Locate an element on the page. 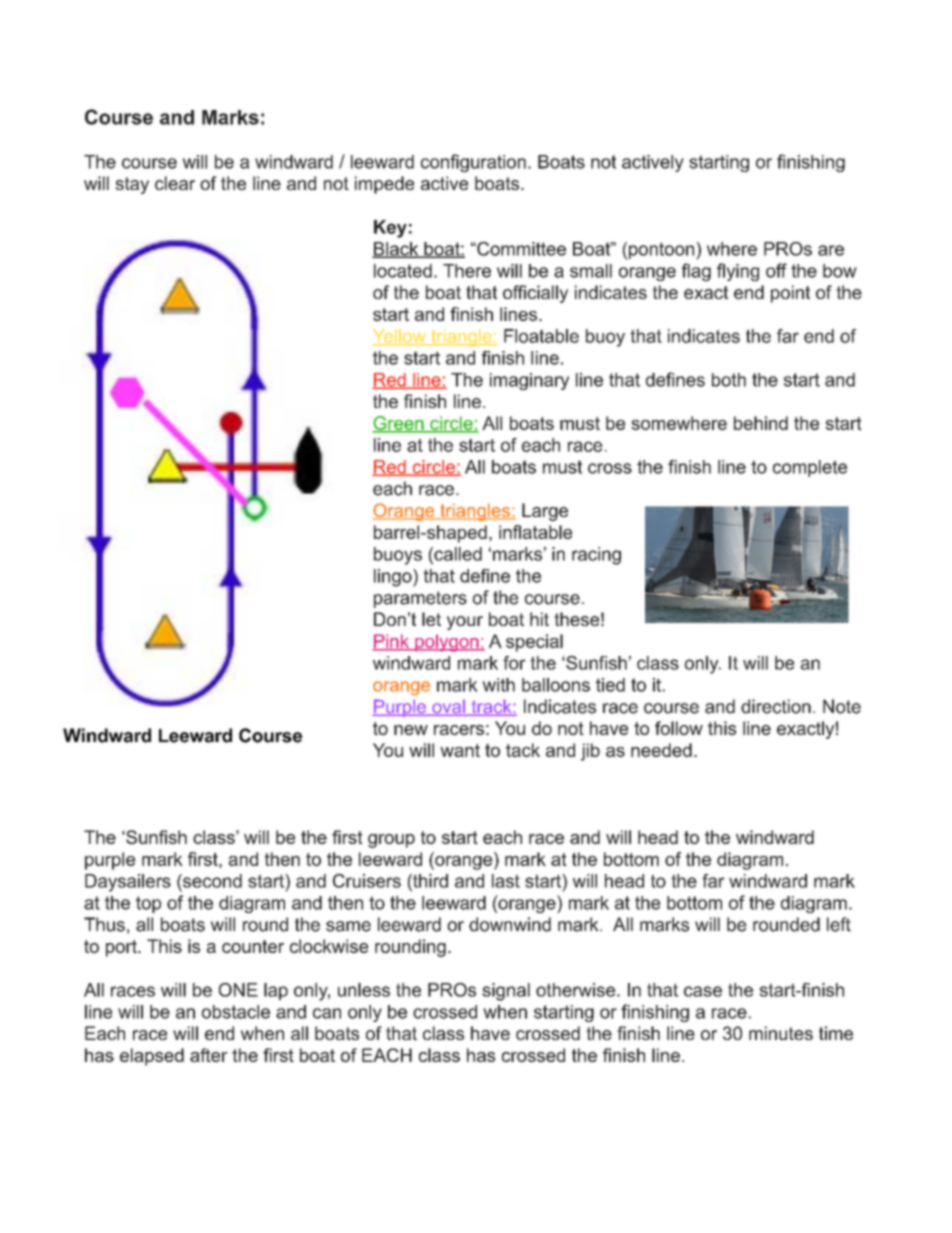 This document has height=1233, width=952. your is located at coordinates (465, 623).
